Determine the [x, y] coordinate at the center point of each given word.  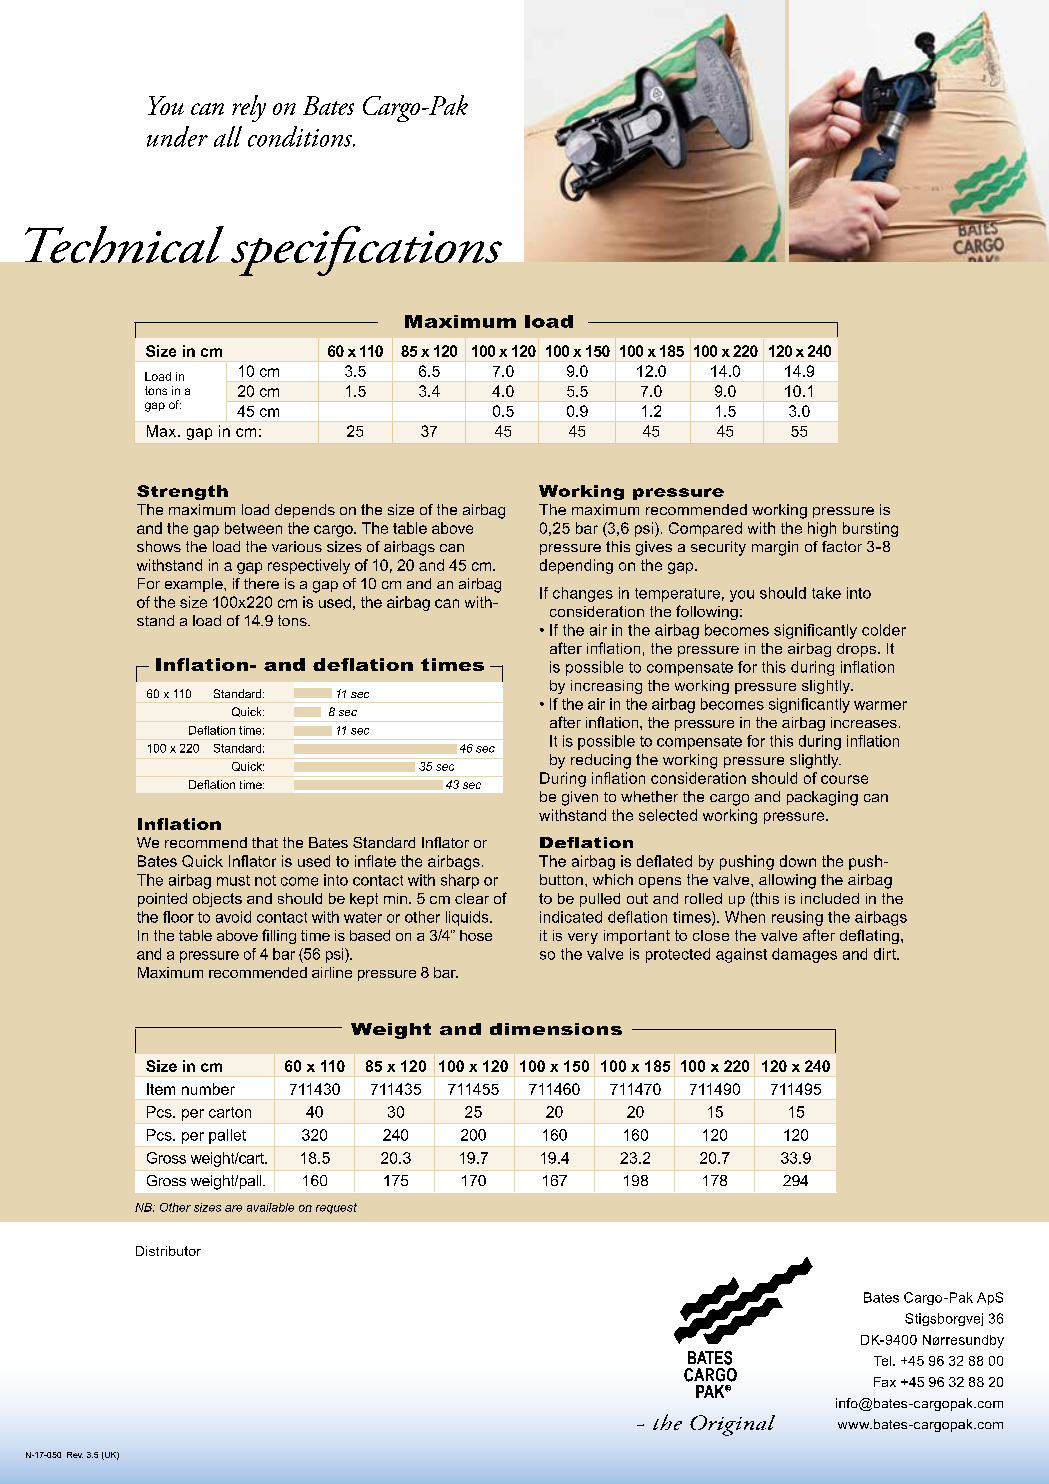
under [177, 136]
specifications [366, 251]
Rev [75, 1455]
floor [178, 917]
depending [576, 566]
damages [804, 955]
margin [775, 548]
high [822, 529]
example [195, 585]
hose [476, 935]
